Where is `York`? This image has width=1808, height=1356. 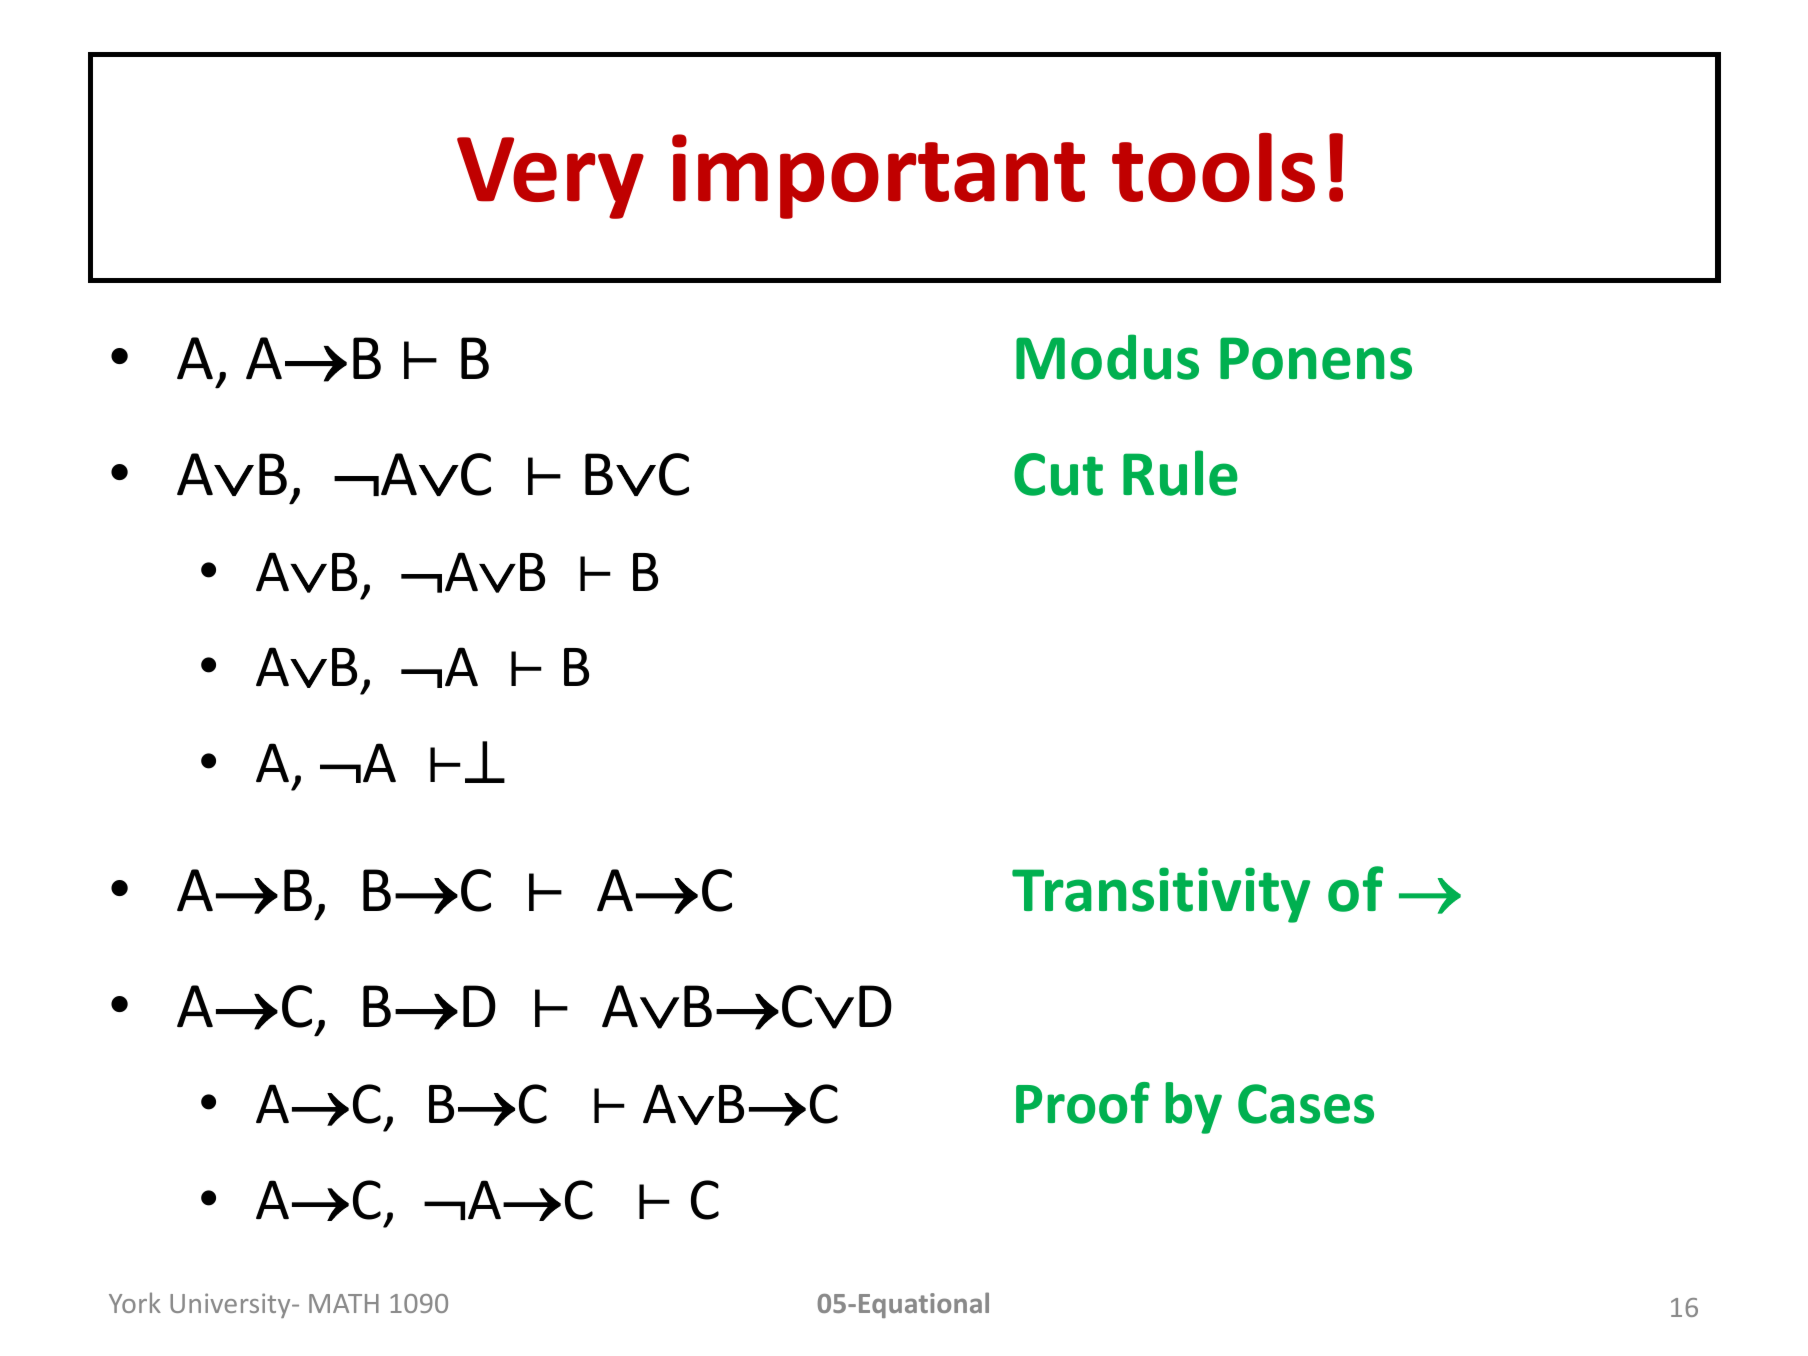
York is located at coordinates (135, 1302).
